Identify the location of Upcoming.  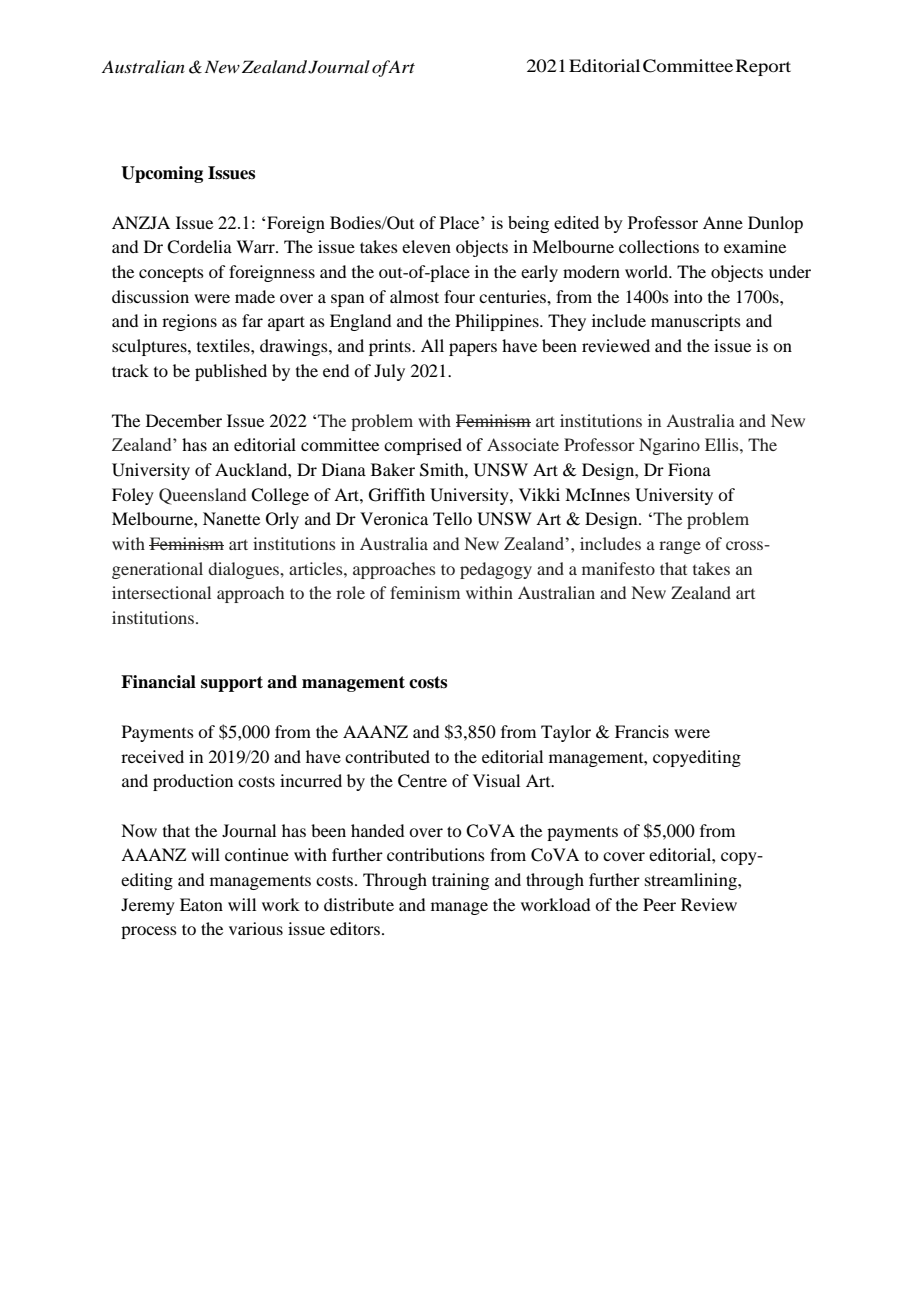
(162, 174).
